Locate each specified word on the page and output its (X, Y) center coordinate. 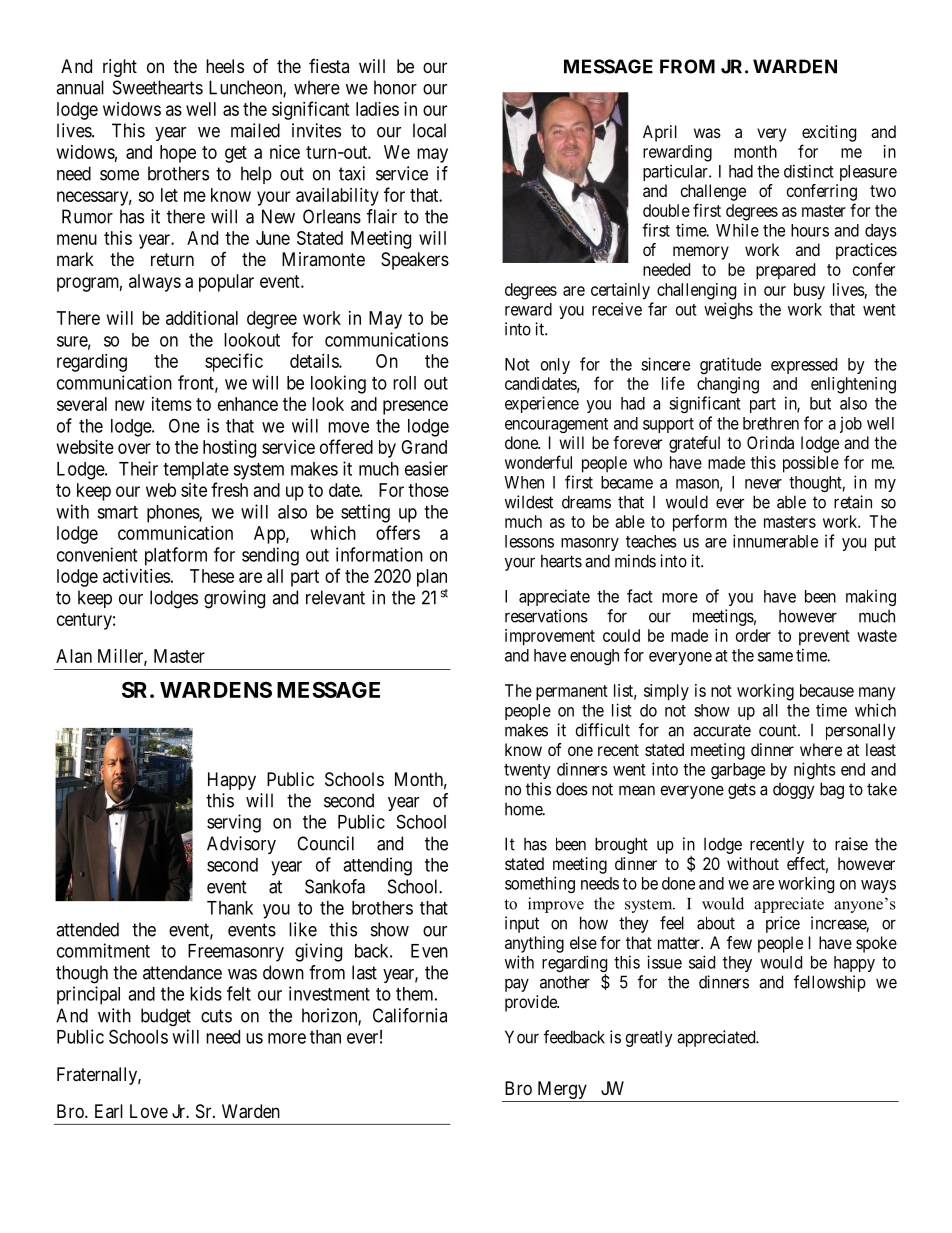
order (753, 635)
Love (149, 1111)
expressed (804, 366)
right (120, 68)
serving (234, 823)
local (429, 130)
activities (136, 576)
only (555, 366)
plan (432, 578)
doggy (794, 791)
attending (377, 866)
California (410, 1015)
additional (202, 318)
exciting (829, 133)
